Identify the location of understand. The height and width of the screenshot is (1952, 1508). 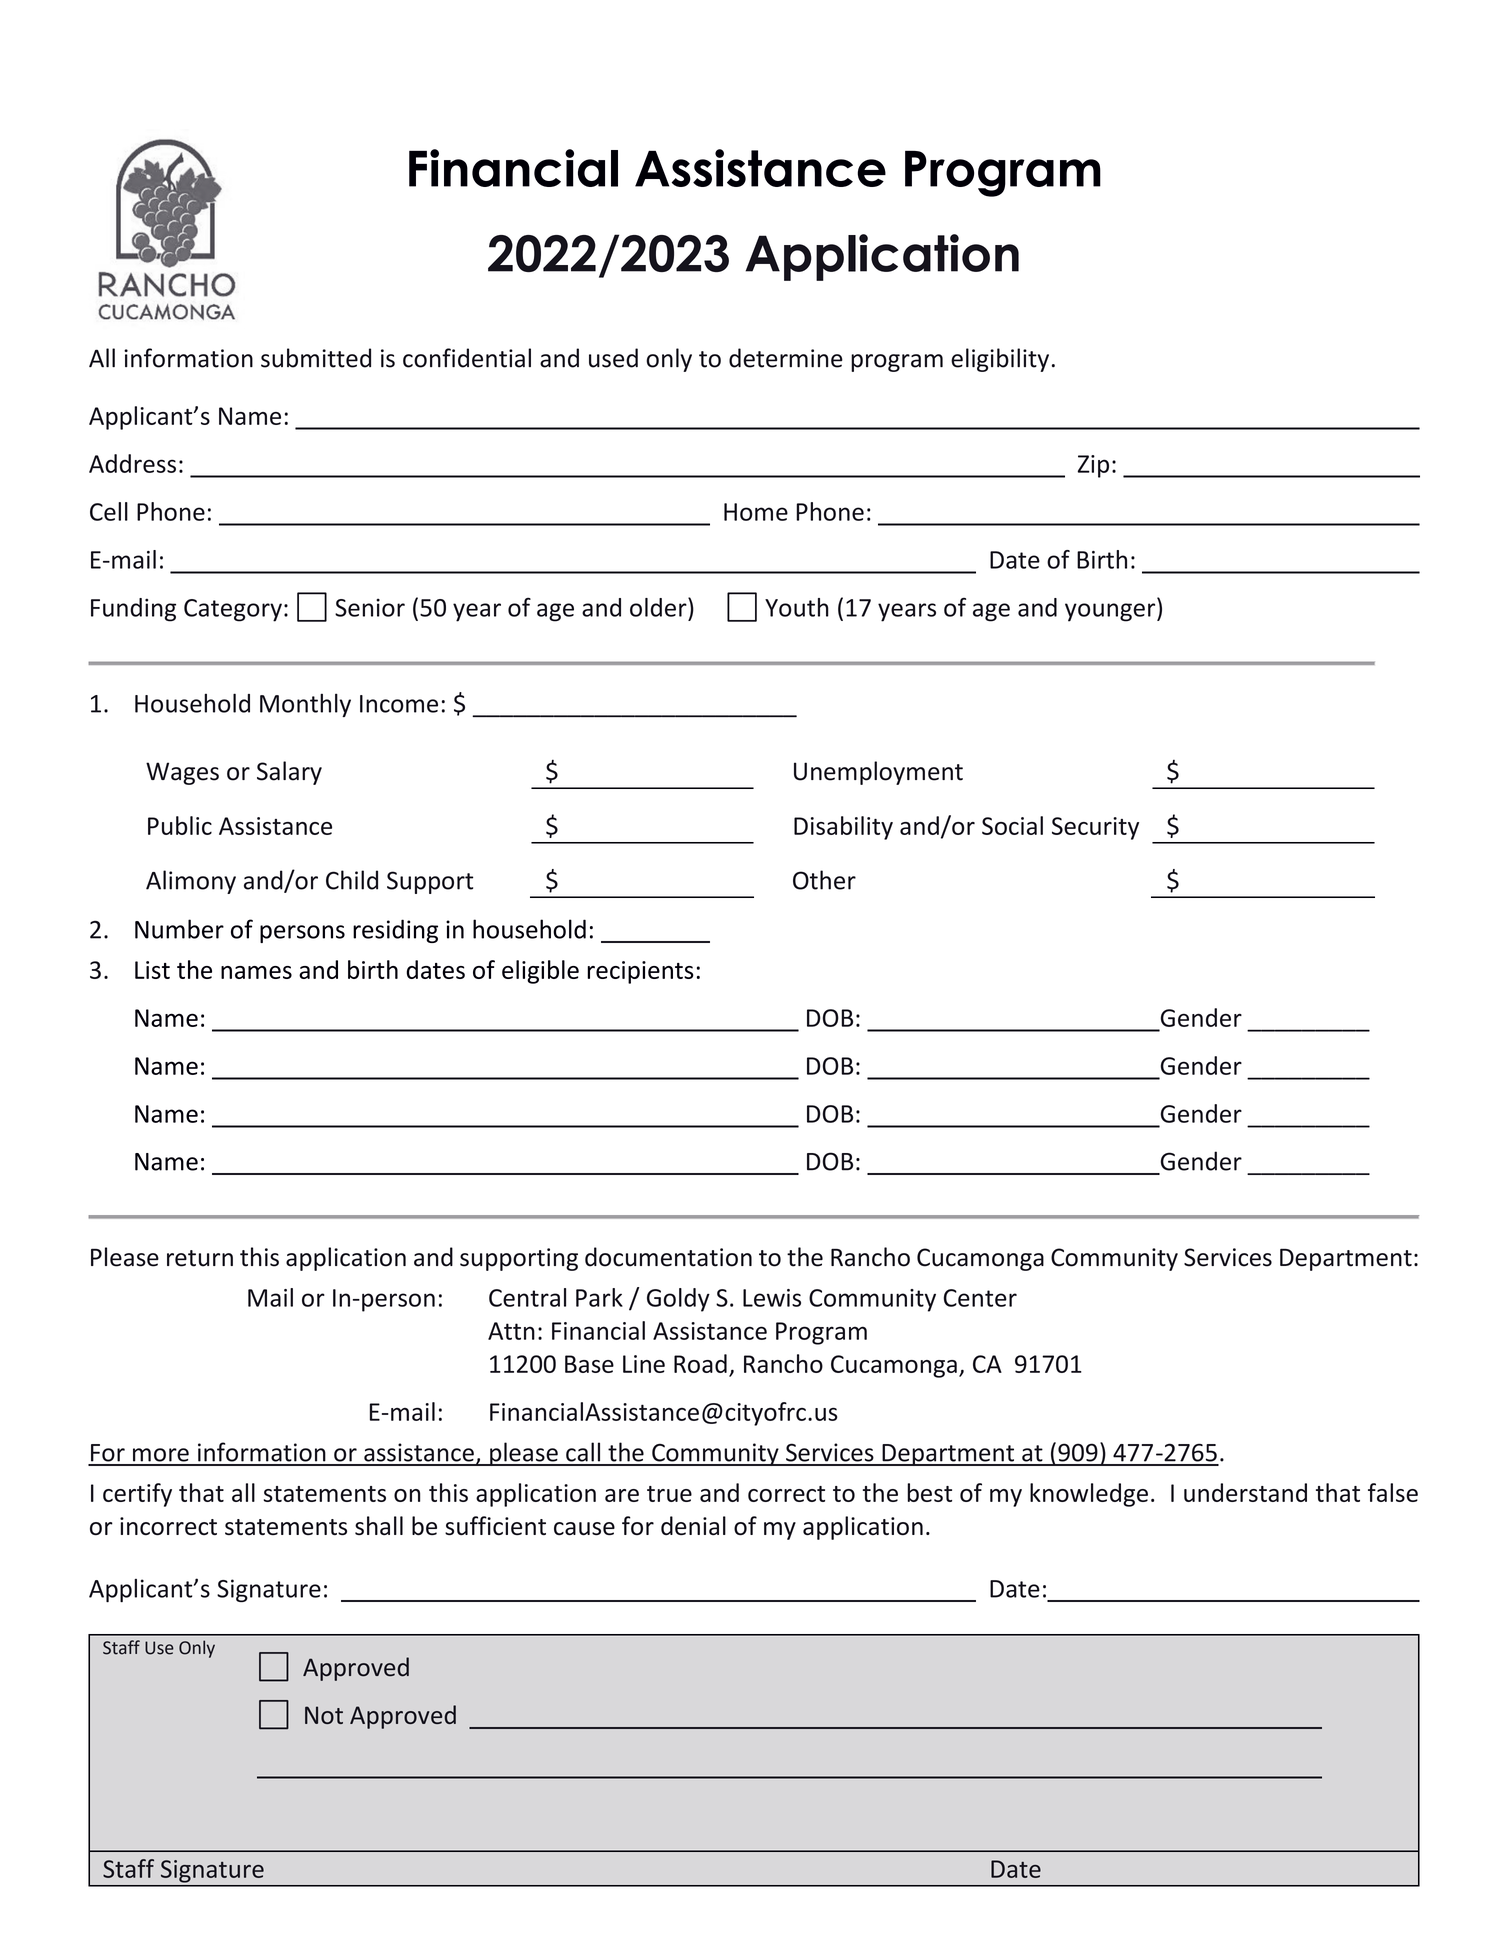
(1245, 1492).
